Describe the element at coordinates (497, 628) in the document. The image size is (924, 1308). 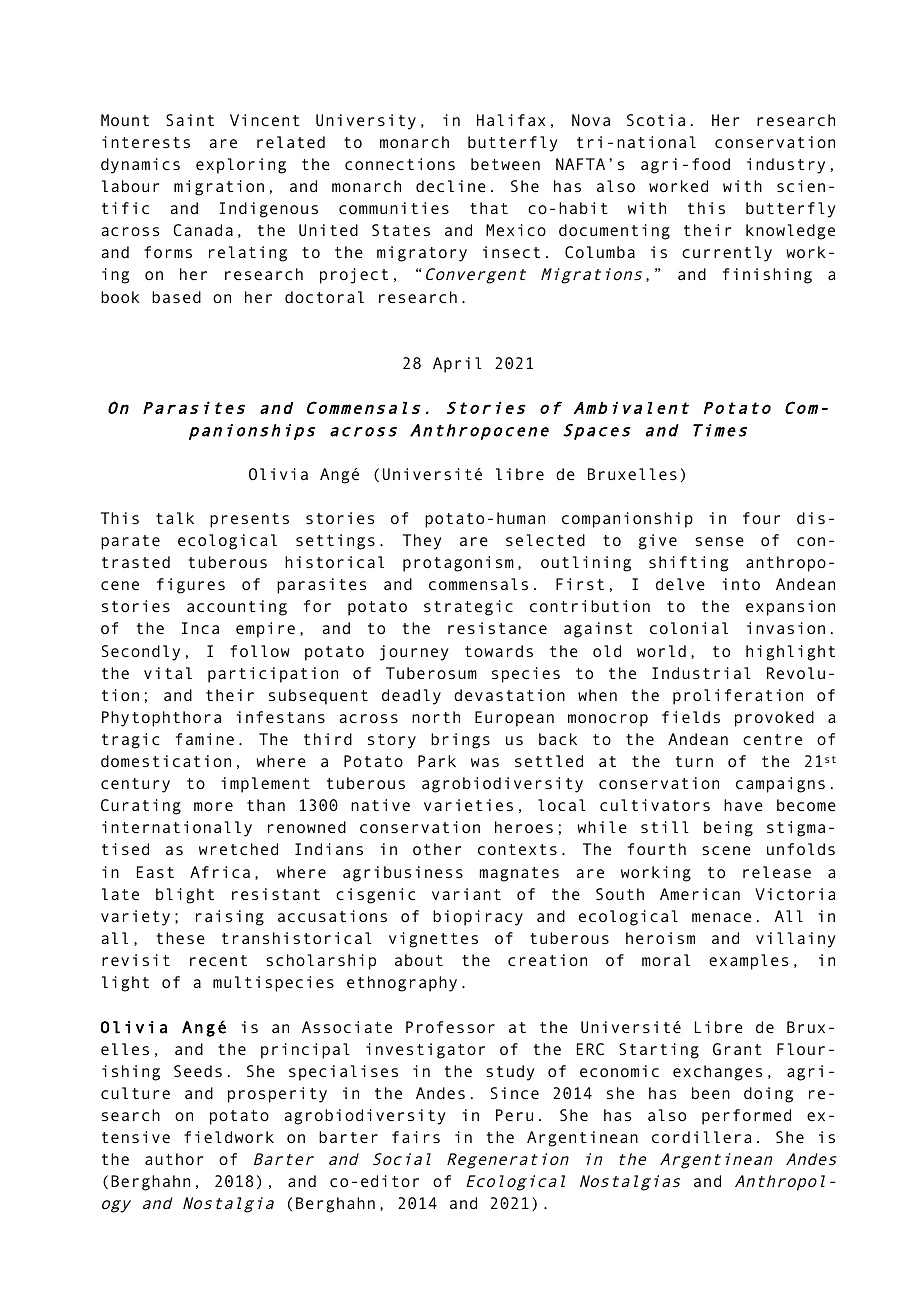
I see `resistance` at that location.
